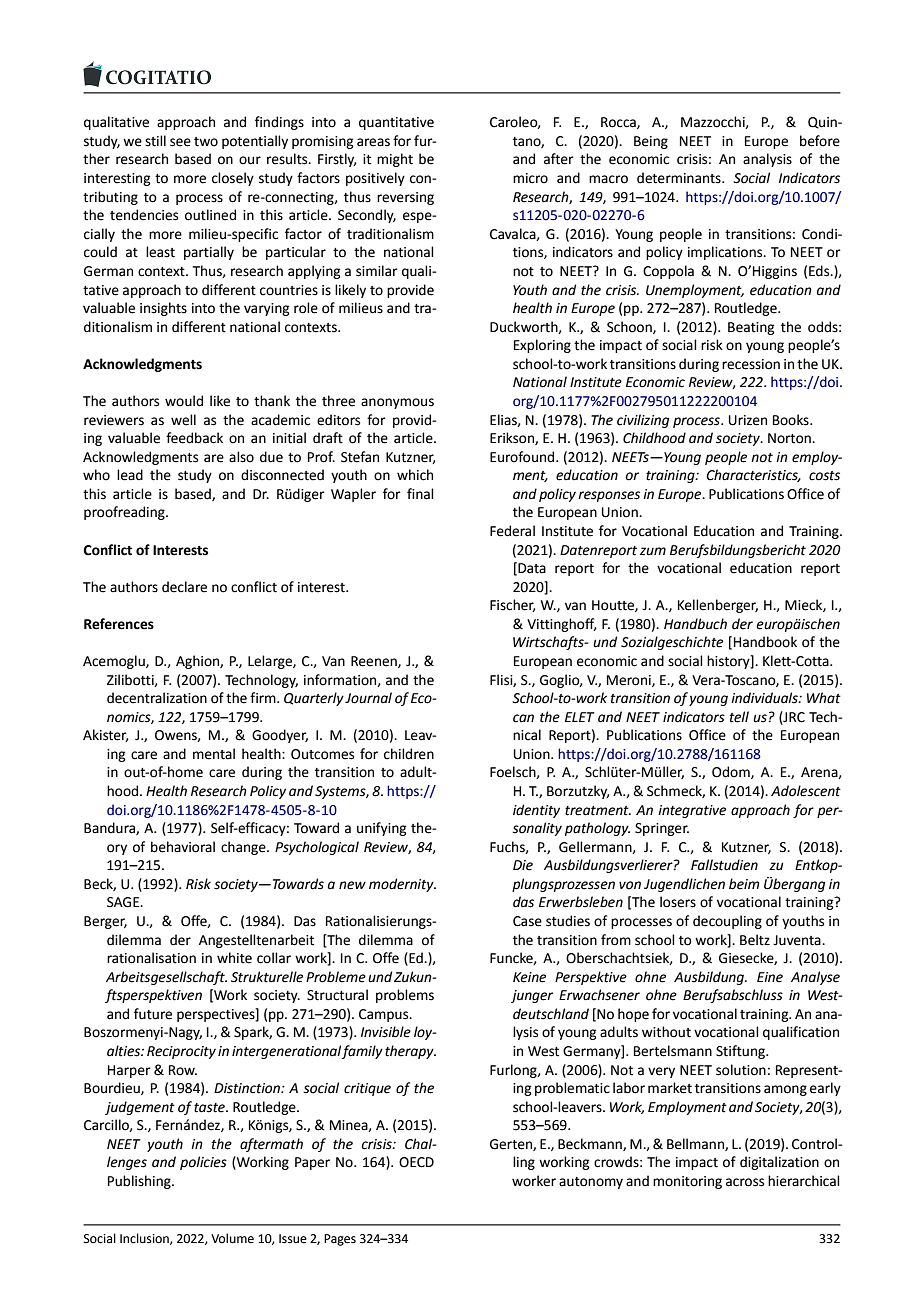 This image has height=1308, width=924. What do you see at coordinates (680, 178) in the image?
I see `determinants` at bounding box center [680, 178].
